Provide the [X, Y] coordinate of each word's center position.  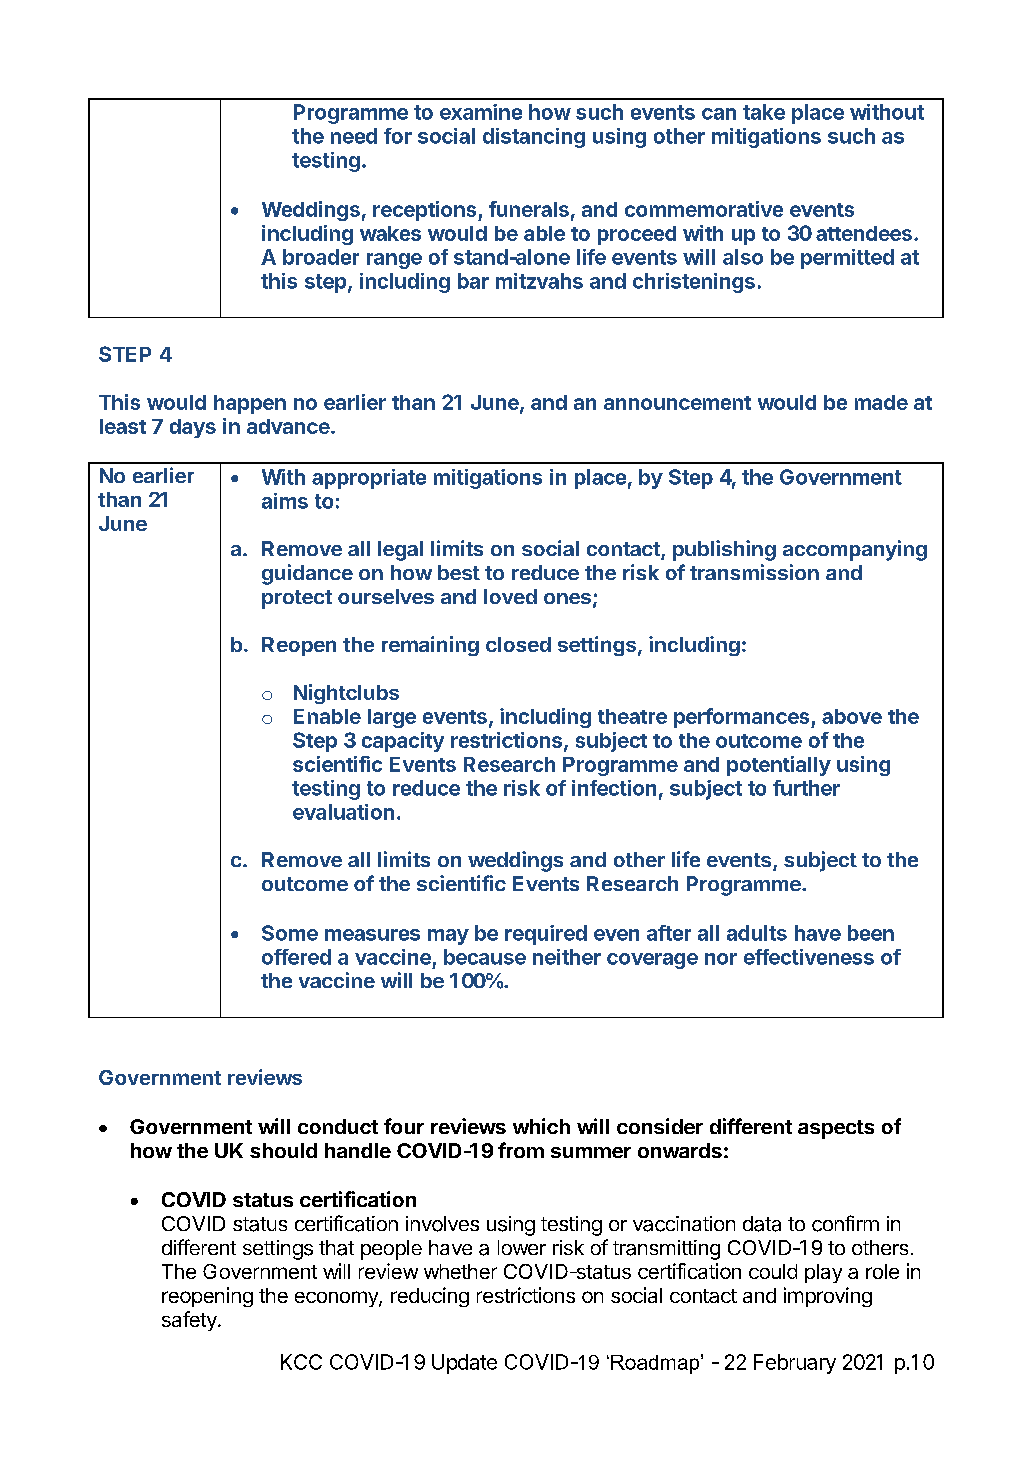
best [459, 572]
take [764, 112]
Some [290, 933]
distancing [534, 138]
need [354, 136]
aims [285, 501]
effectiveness [809, 957]
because [485, 957]
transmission [754, 572]
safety [190, 1321]
